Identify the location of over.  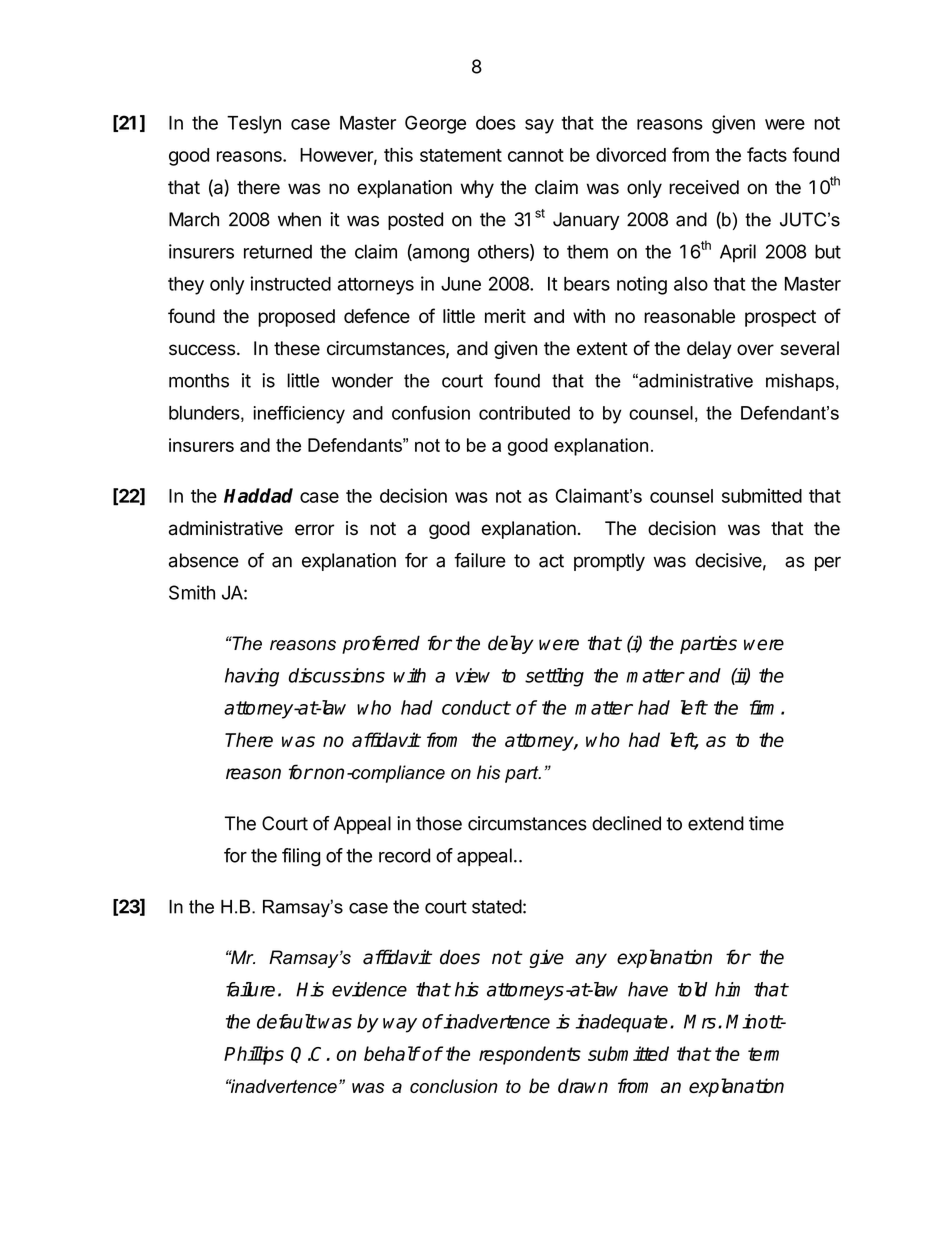
(755, 350).
